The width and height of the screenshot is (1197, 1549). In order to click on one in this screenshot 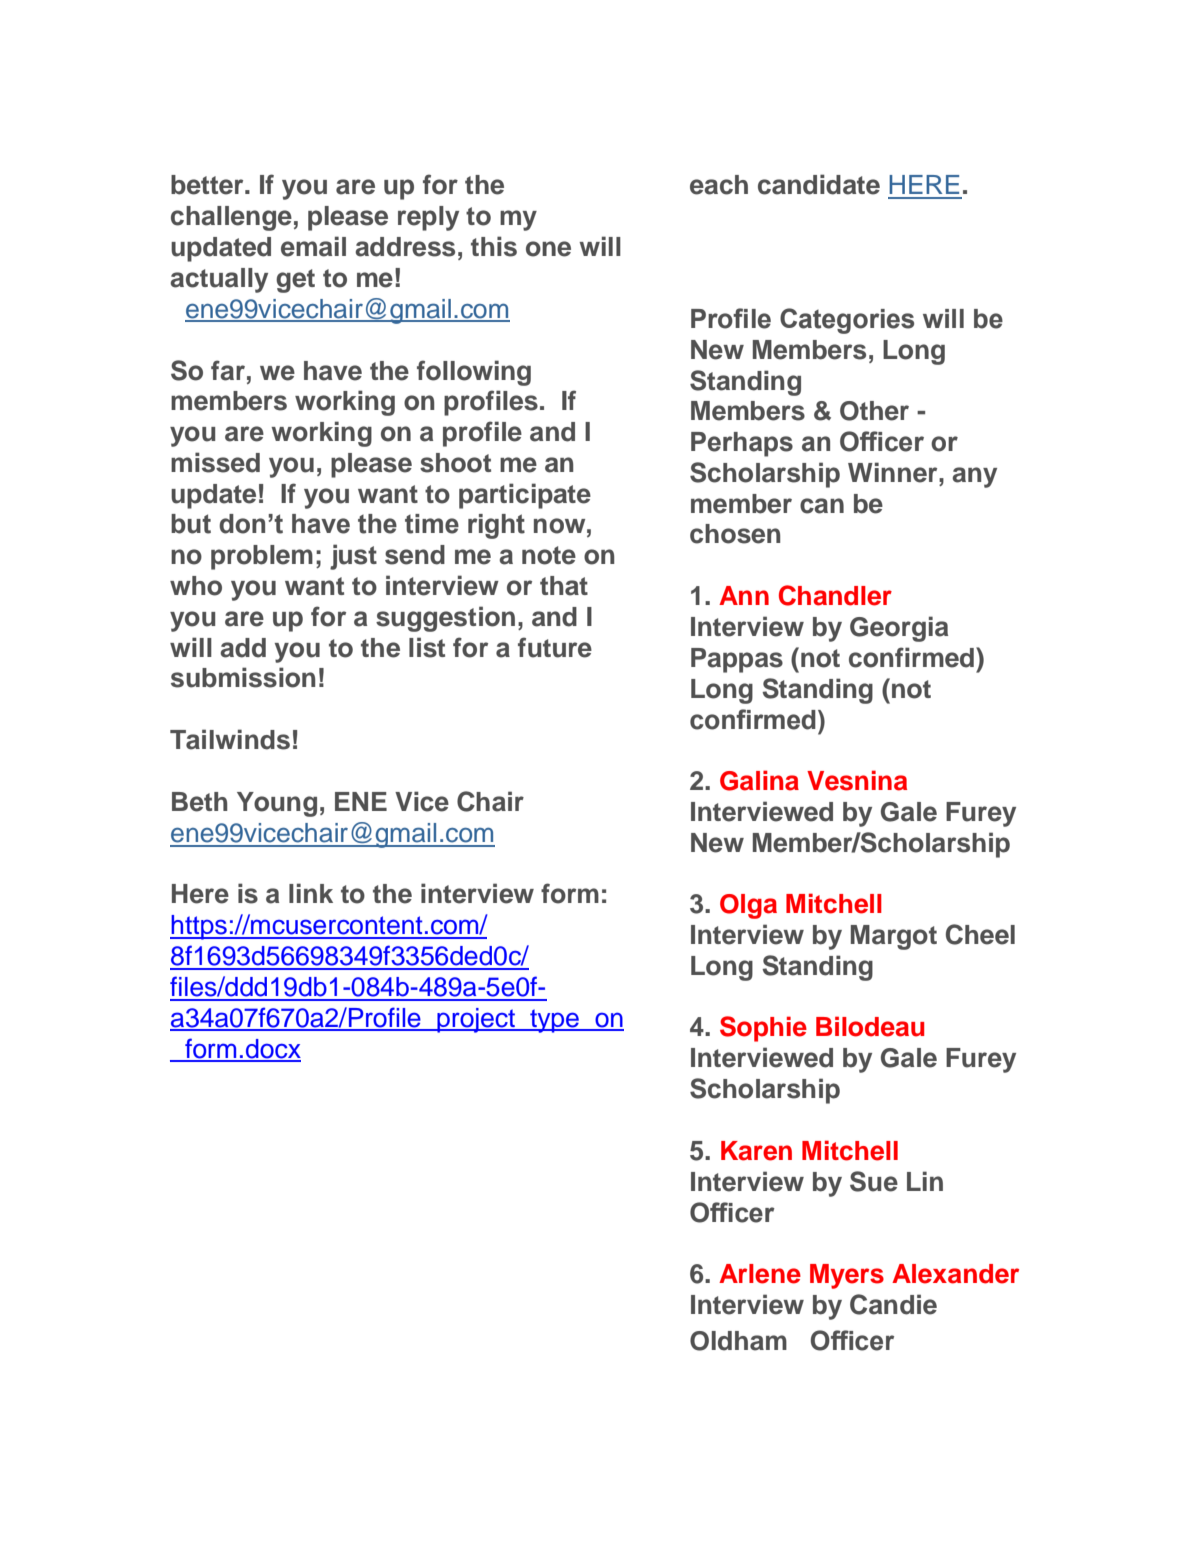, I will do `click(548, 249)`.
